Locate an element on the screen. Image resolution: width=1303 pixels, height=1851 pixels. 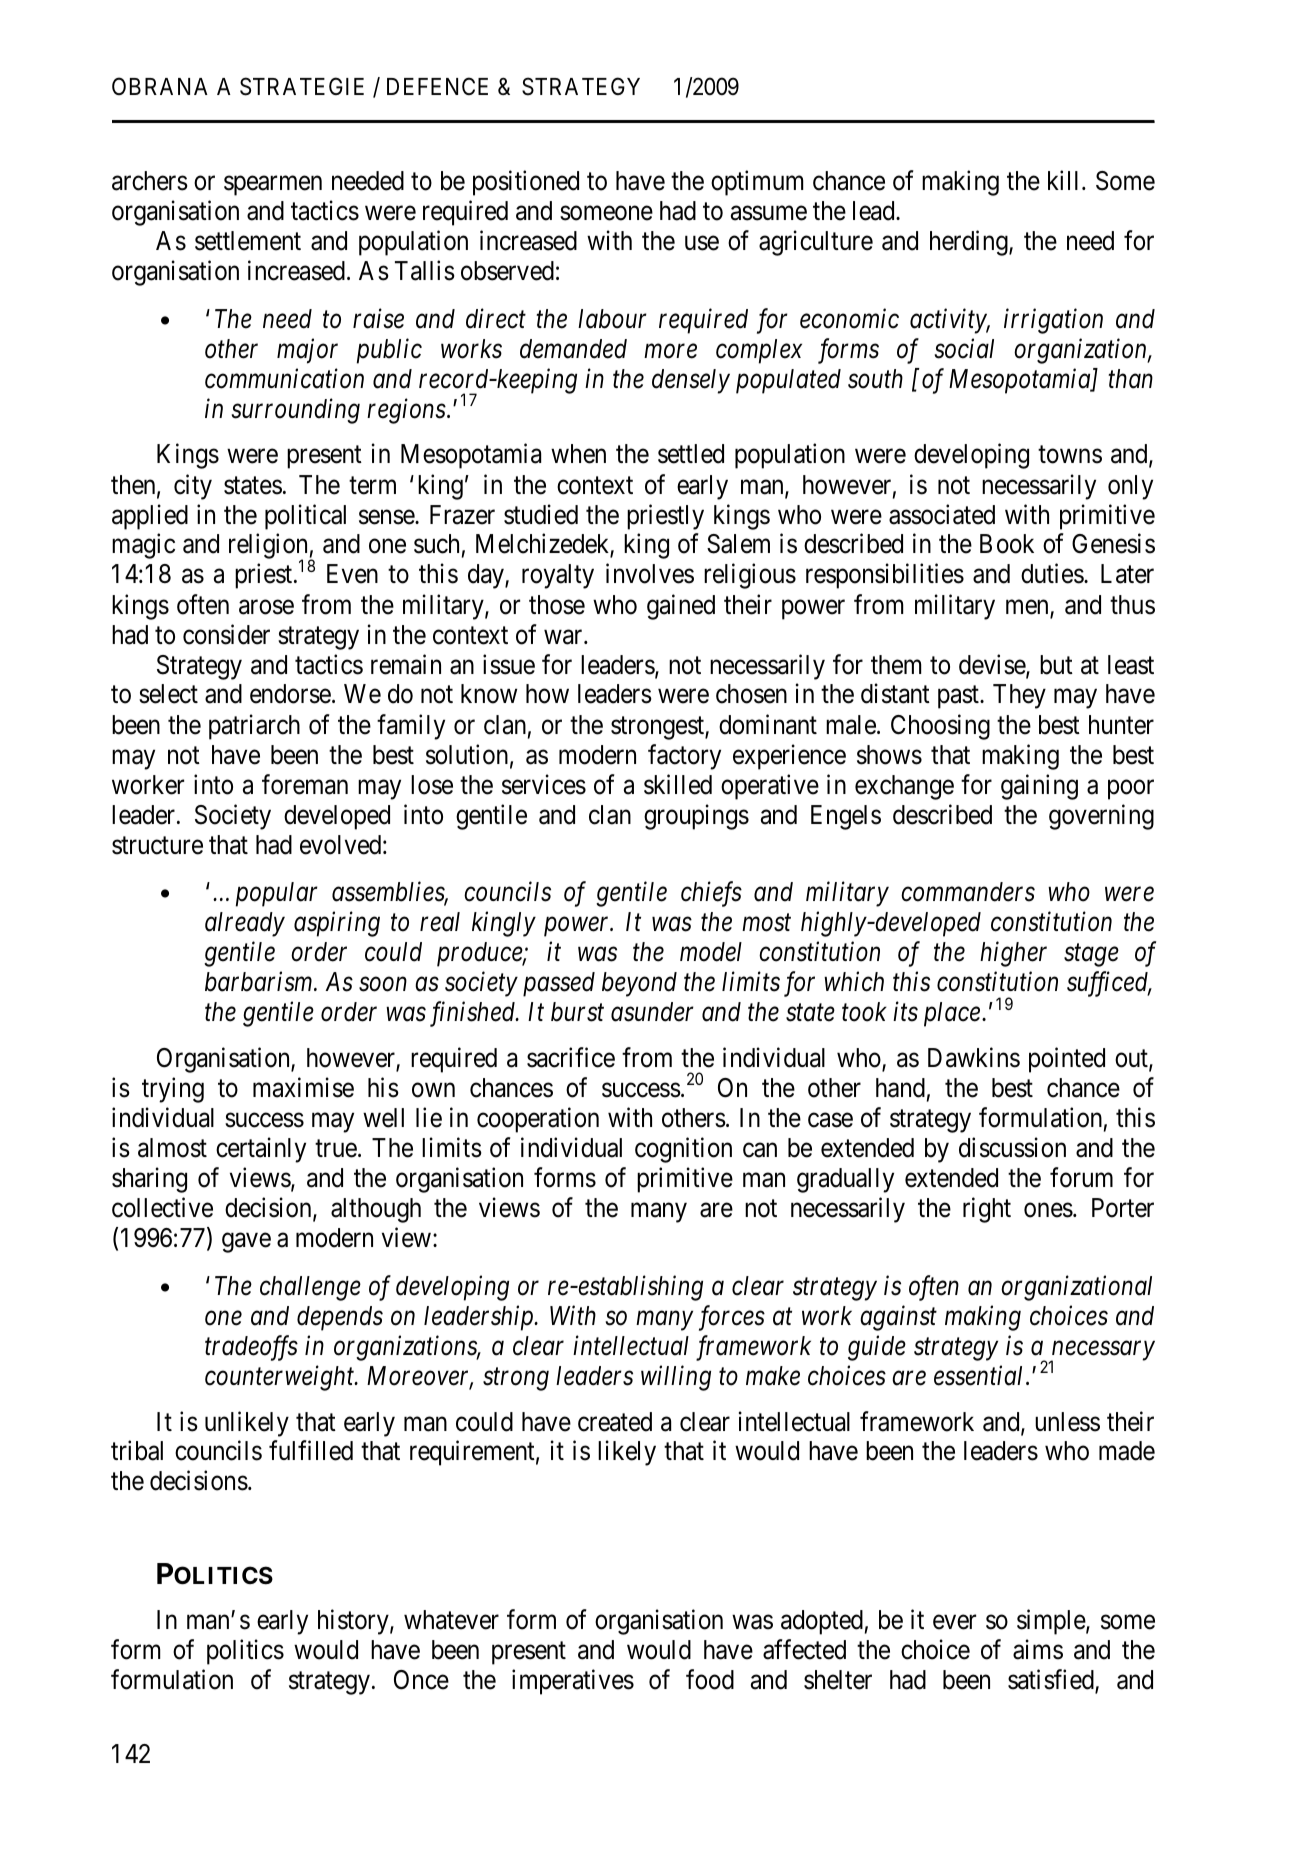
spearmen is located at coordinates (273, 186).
